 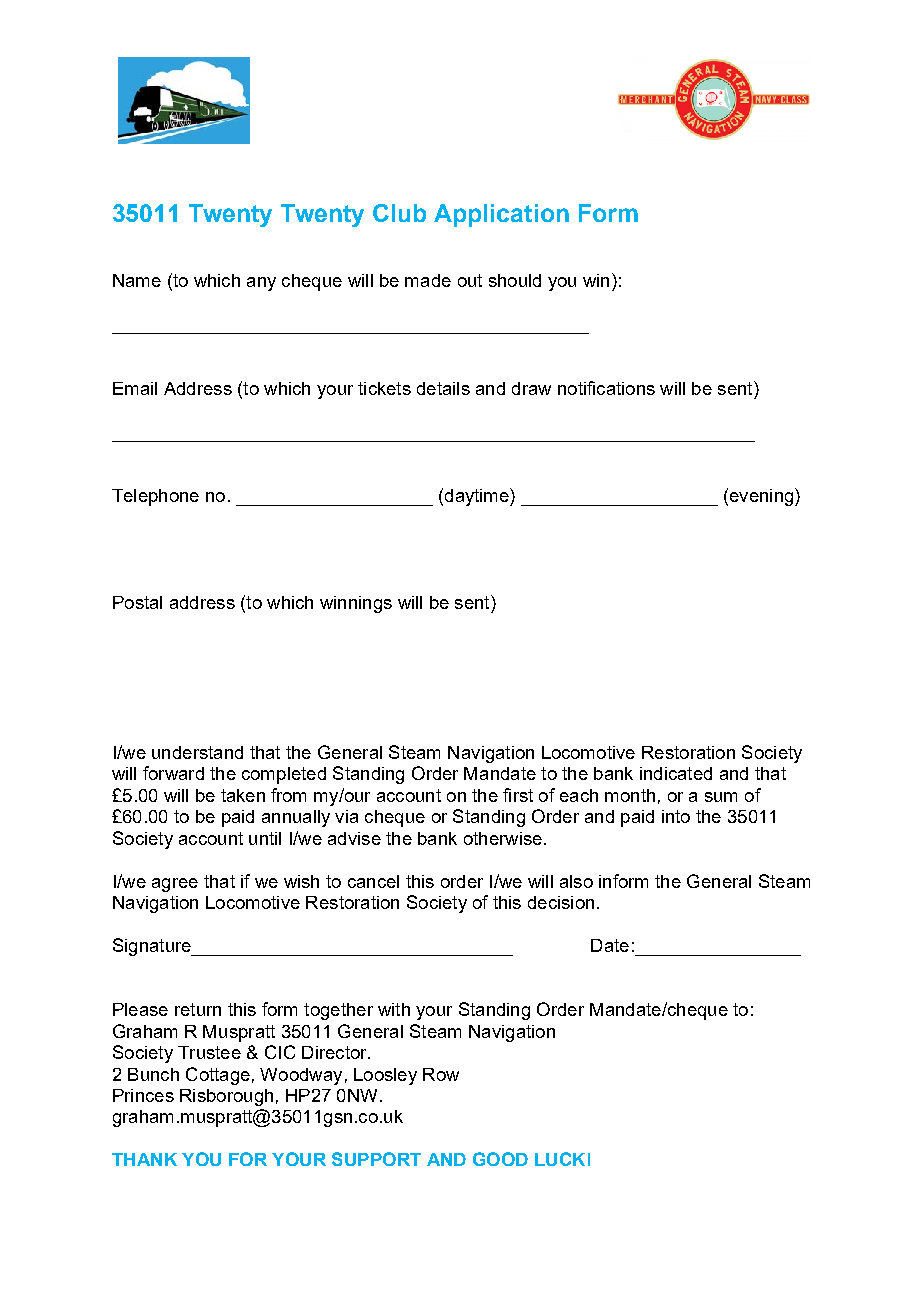 I want to click on understand, so click(x=197, y=752).
